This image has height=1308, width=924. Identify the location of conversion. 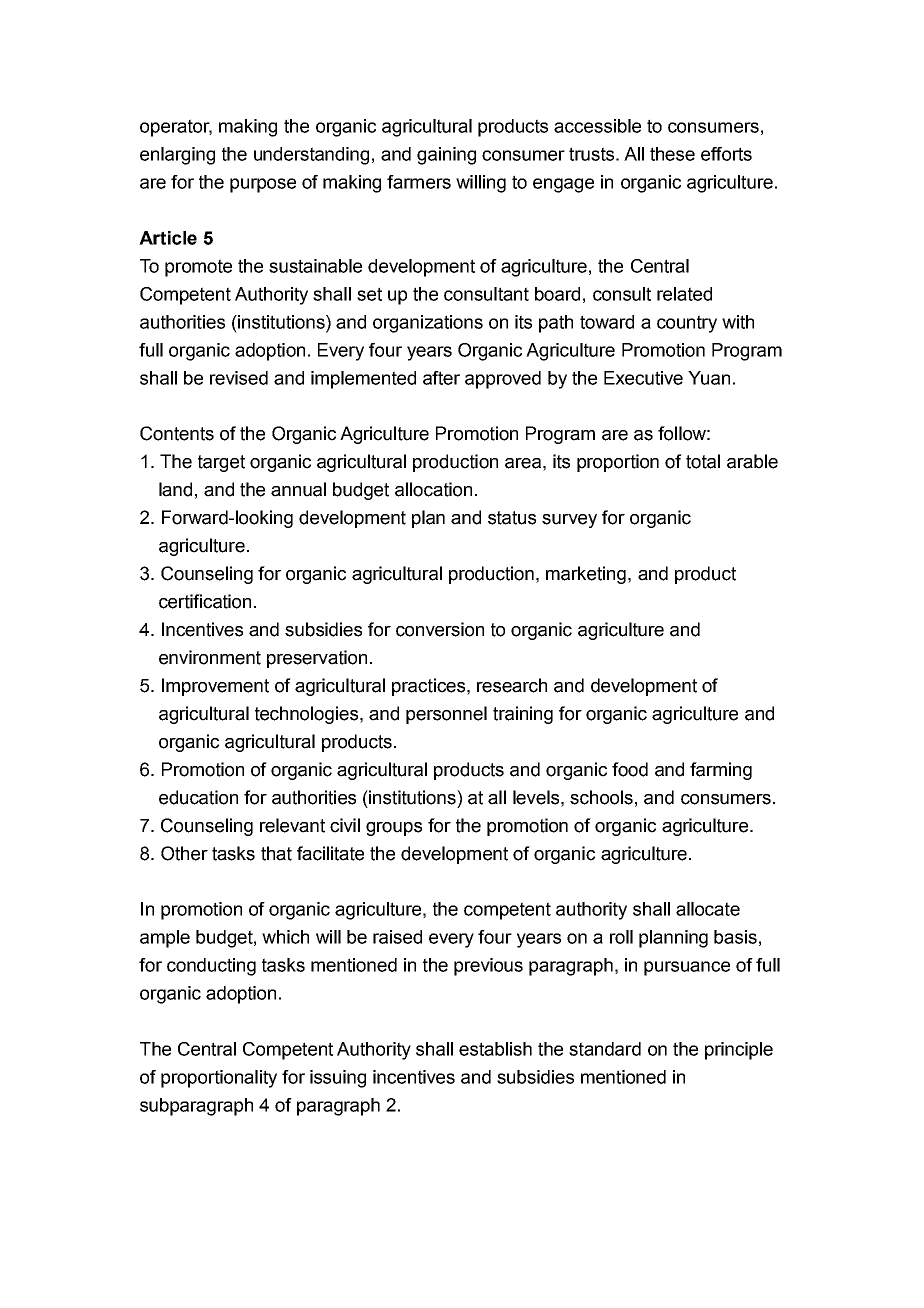
(440, 629).
